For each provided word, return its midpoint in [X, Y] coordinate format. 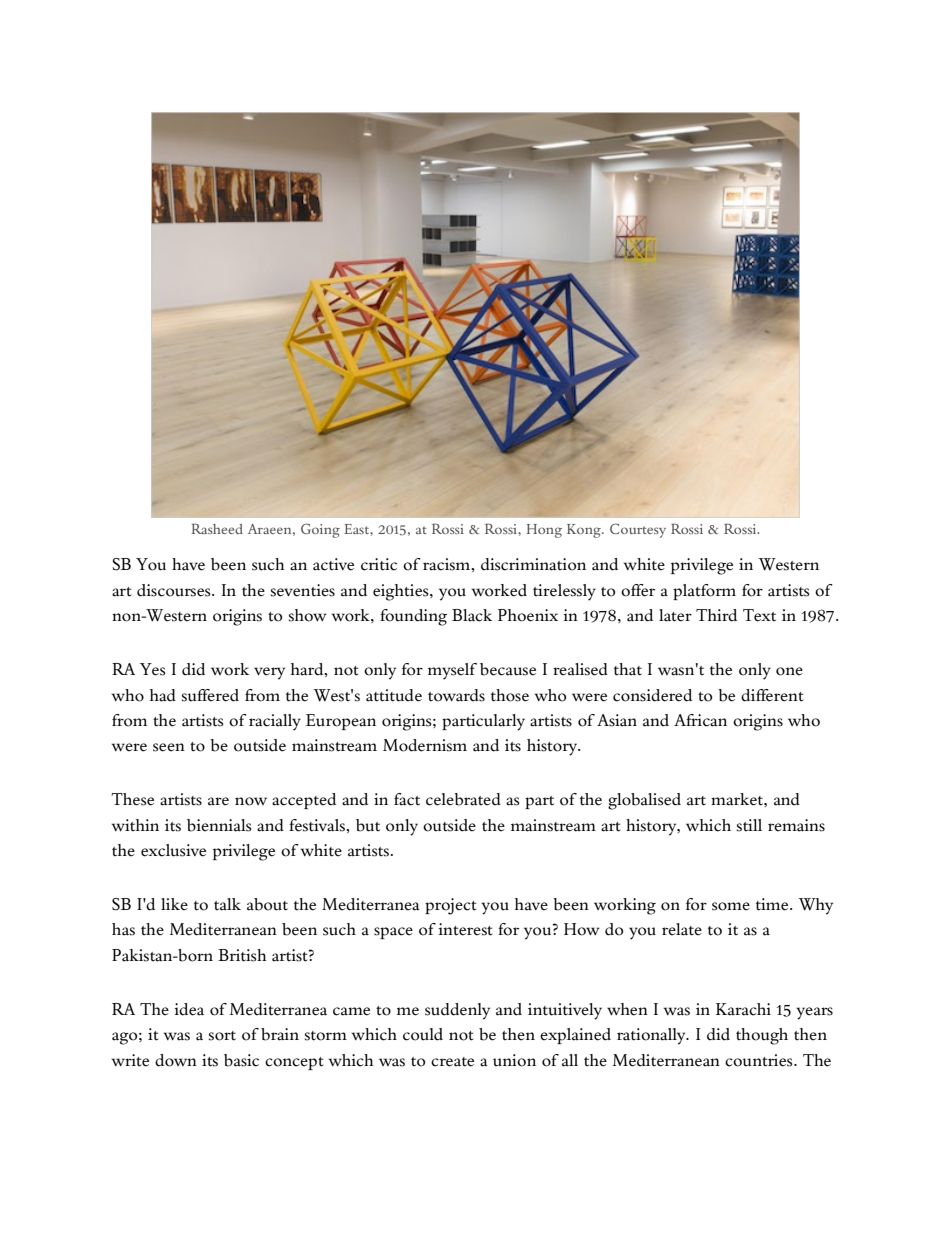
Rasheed [217, 528]
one [789, 671]
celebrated [463, 799]
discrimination [533, 564]
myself [452, 671]
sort [222, 1036]
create [452, 1062]
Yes [153, 669]
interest [465, 929]
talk [227, 904]
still [749, 825]
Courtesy [638, 530]
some [731, 906]
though [762, 1036]
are [218, 801]
